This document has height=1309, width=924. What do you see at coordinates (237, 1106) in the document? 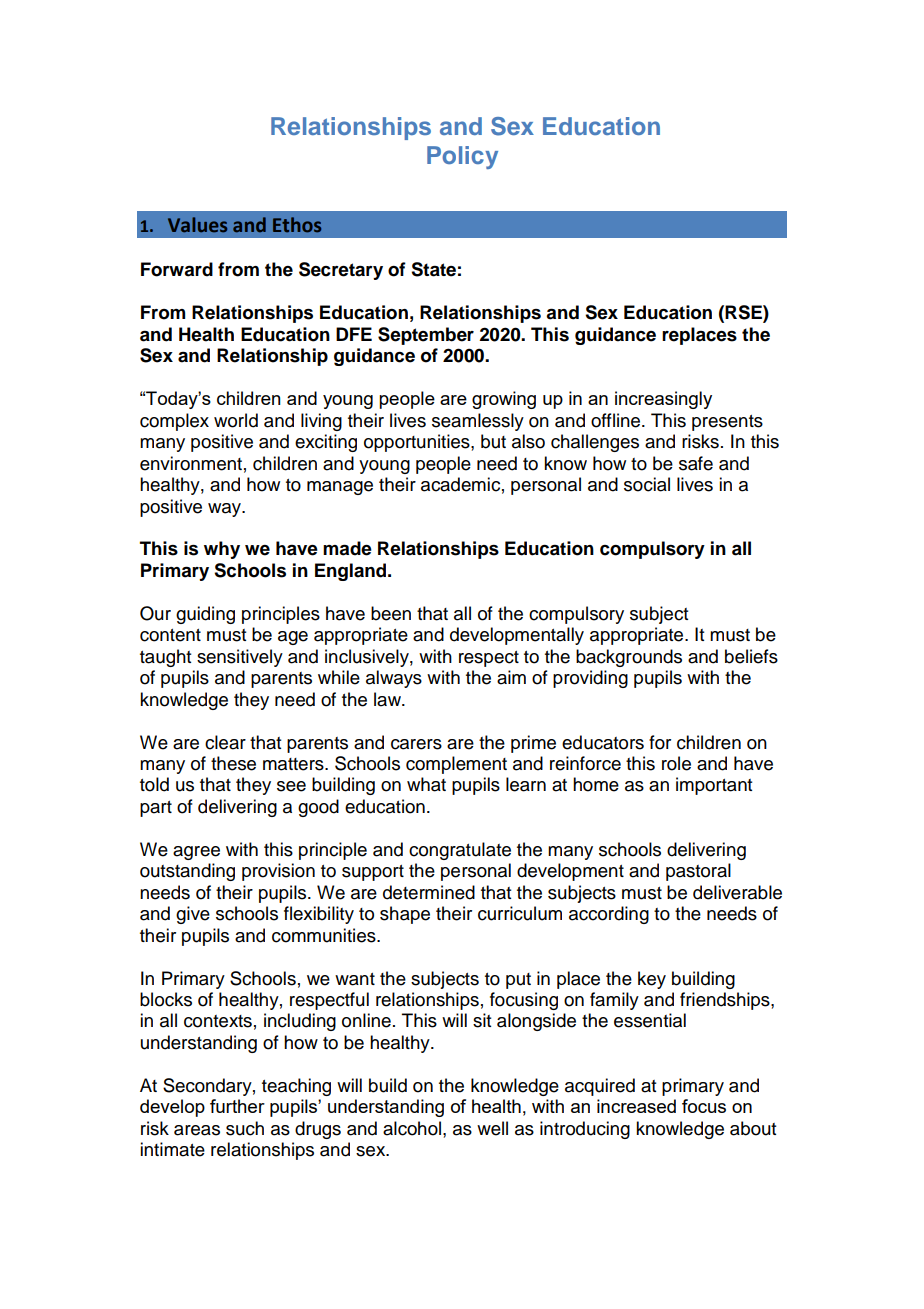
I see `further` at bounding box center [237, 1106].
